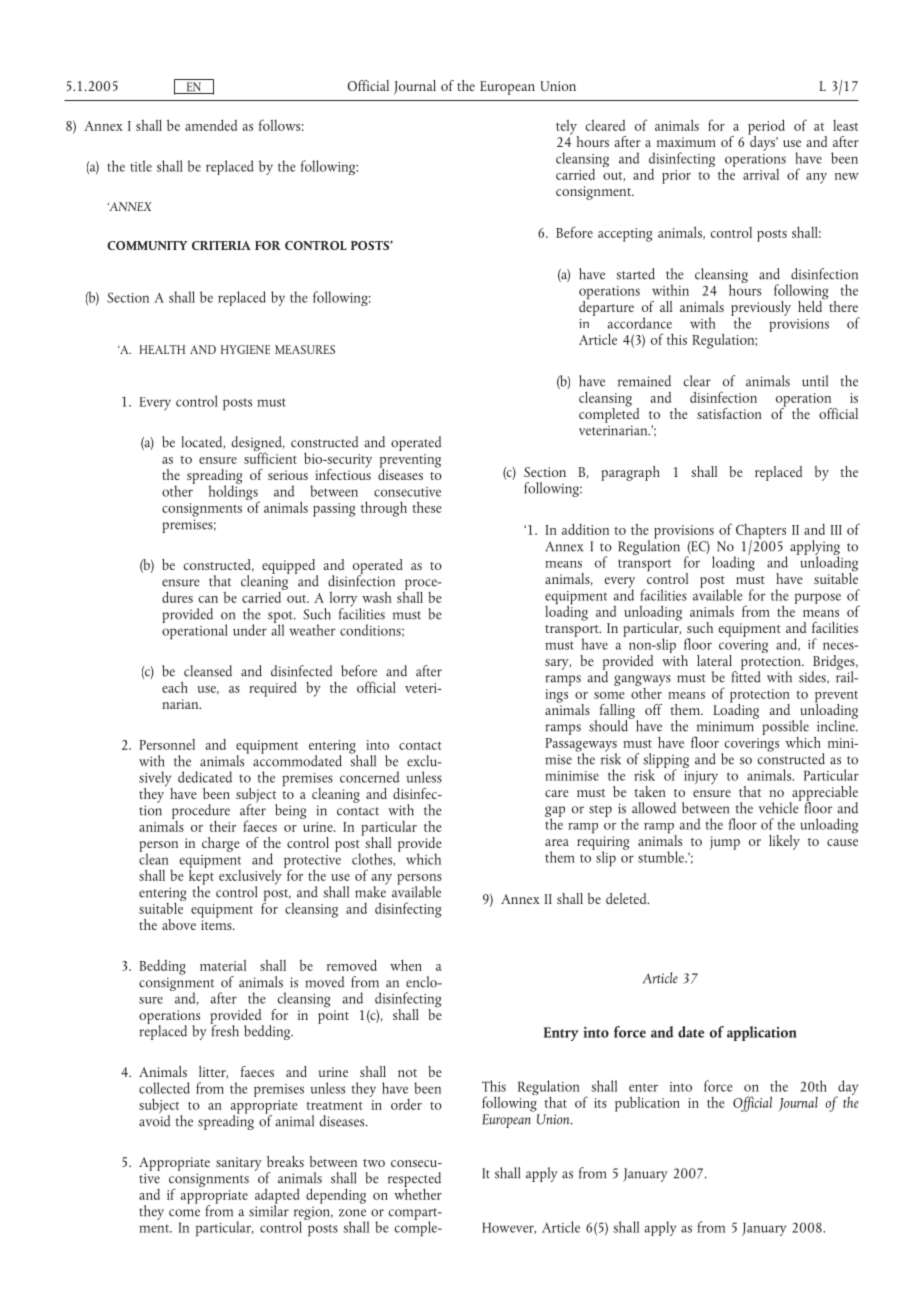 This screenshot has height=1308, width=924. What do you see at coordinates (609, 695) in the screenshot?
I see `some` at bounding box center [609, 695].
